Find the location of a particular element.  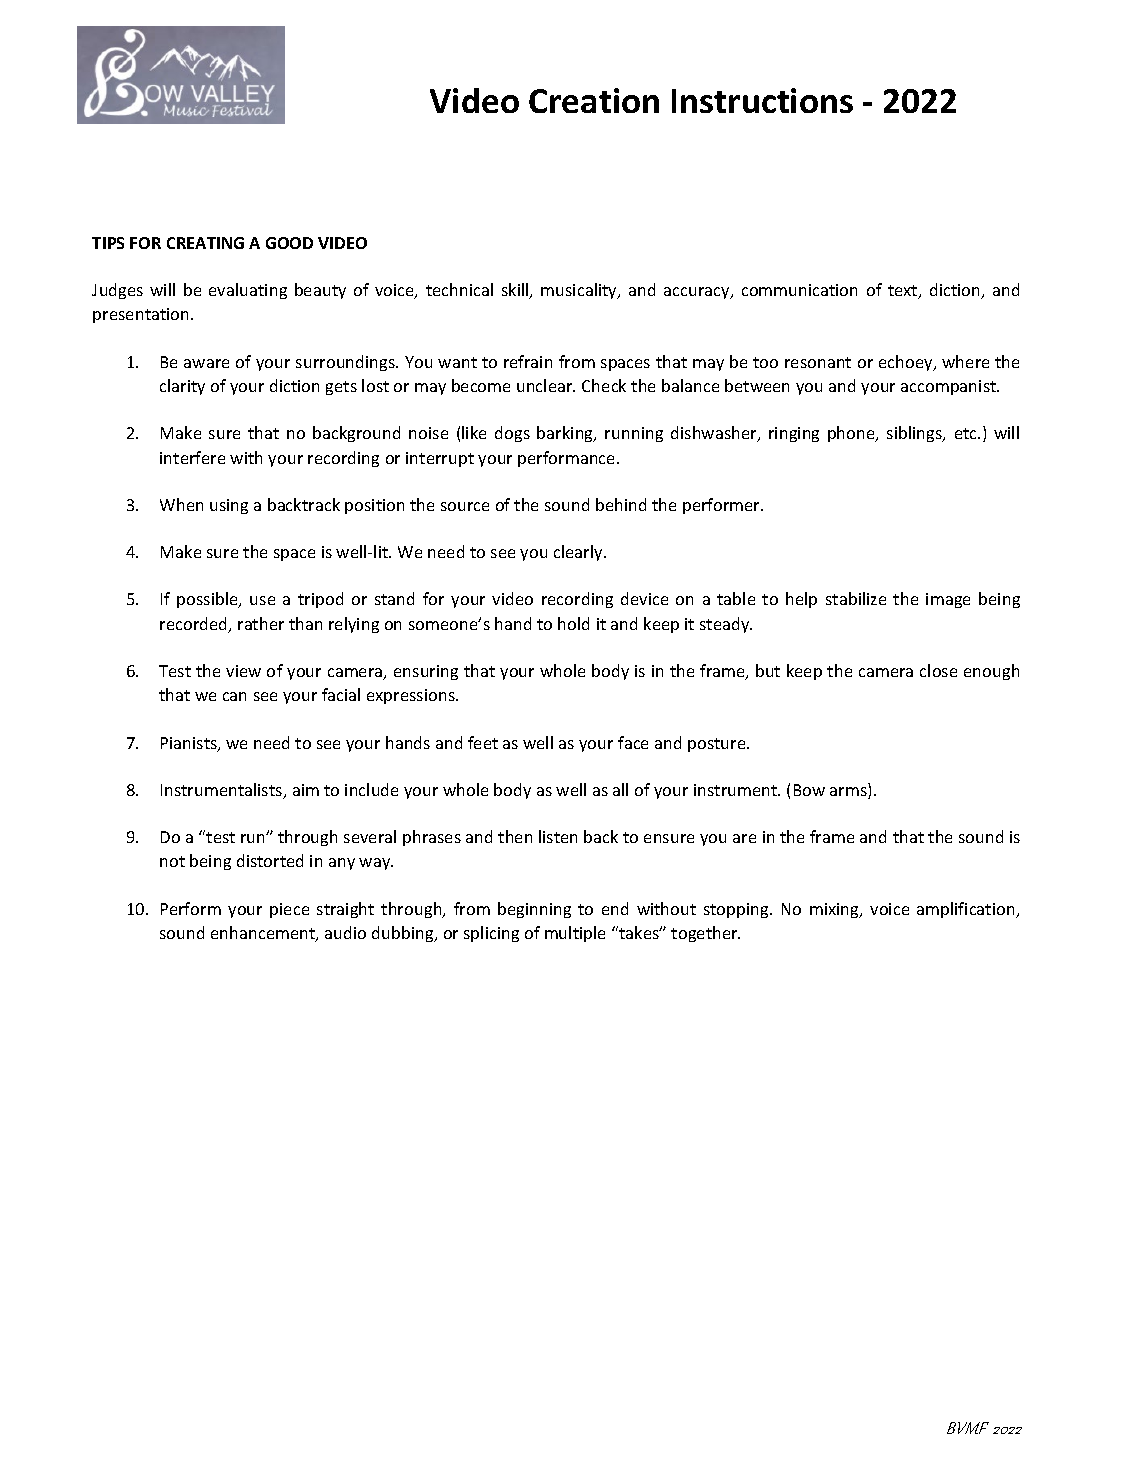

echoey is located at coordinates (907, 363).
